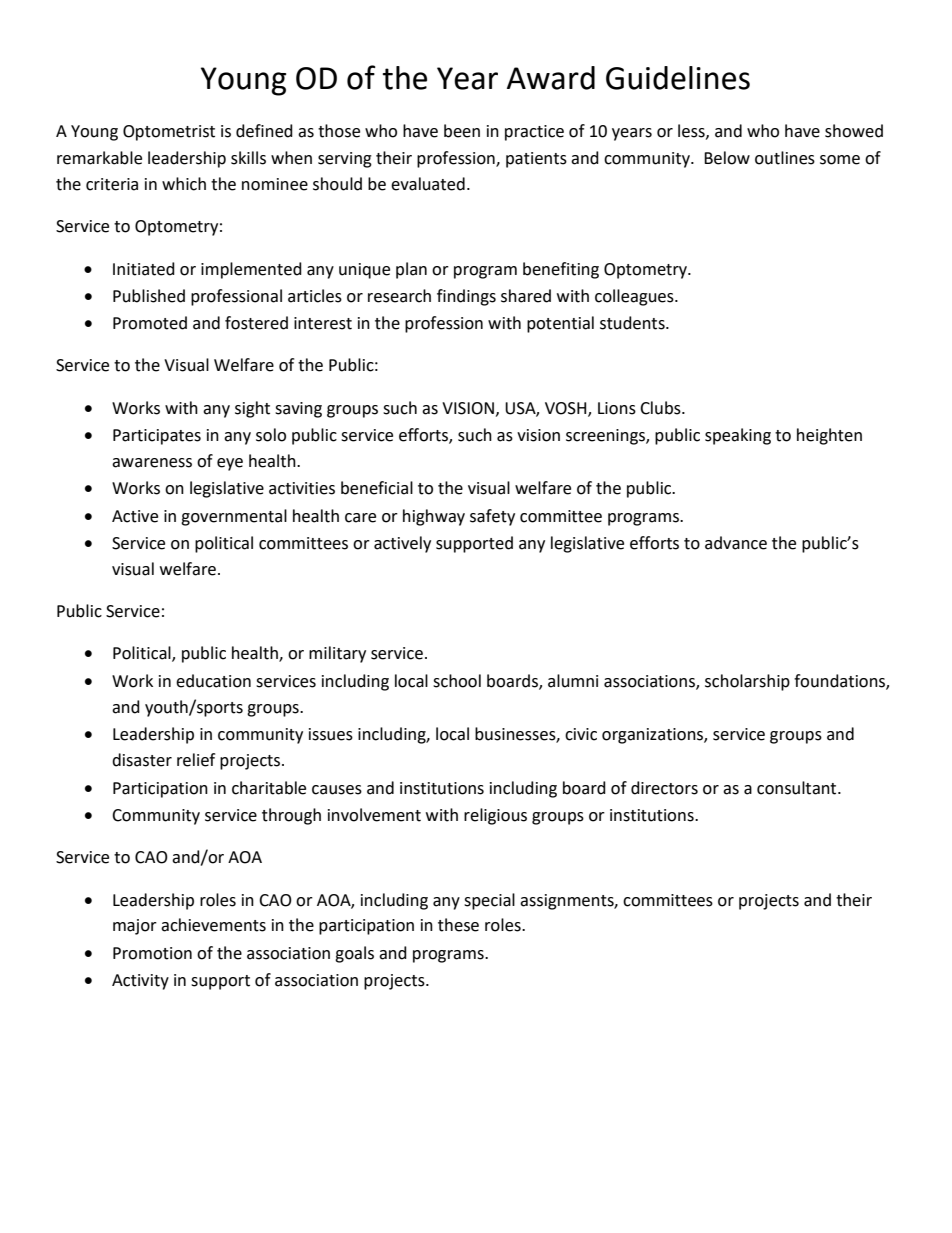  I want to click on these, so click(458, 925).
